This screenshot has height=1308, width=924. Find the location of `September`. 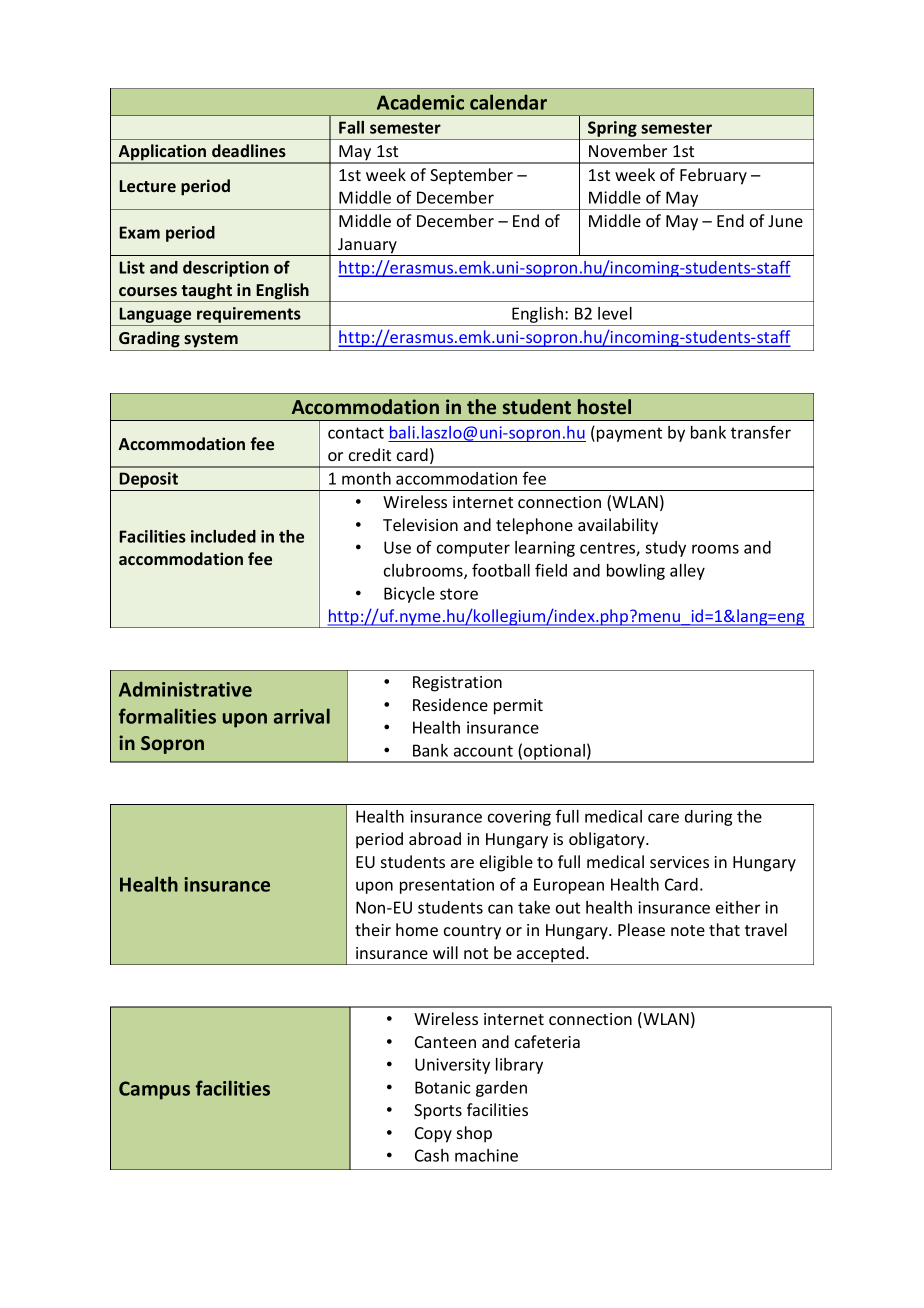

September is located at coordinates (471, 176).
